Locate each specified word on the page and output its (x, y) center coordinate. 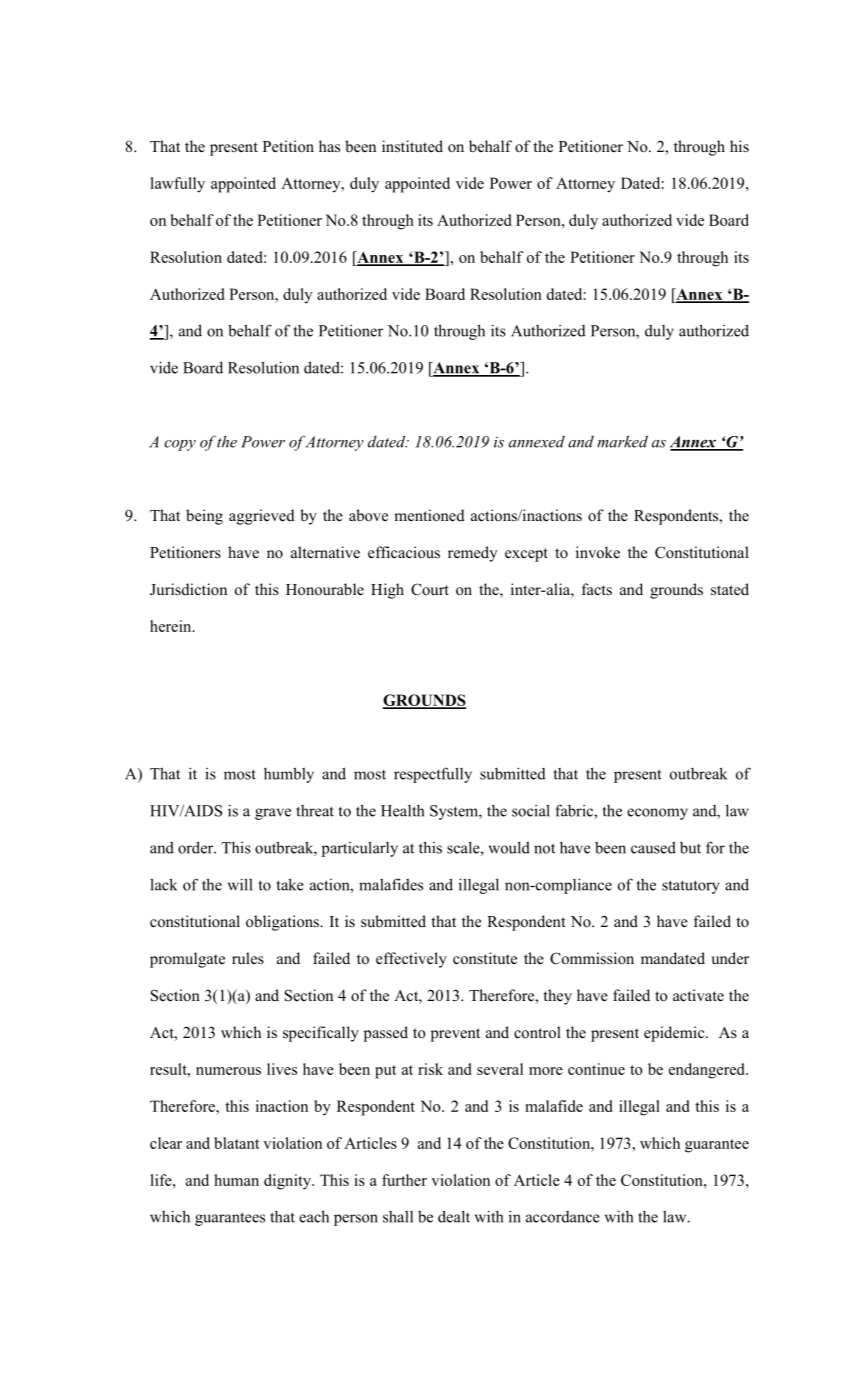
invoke (598, 552)
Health (402, 811)
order (197, 847)
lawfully (177, 185)
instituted (412, 146)
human (236, 1180)
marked (622, 441)
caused (653, 847)
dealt (454, 1216)
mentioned (429, 515)
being (204, 517)
